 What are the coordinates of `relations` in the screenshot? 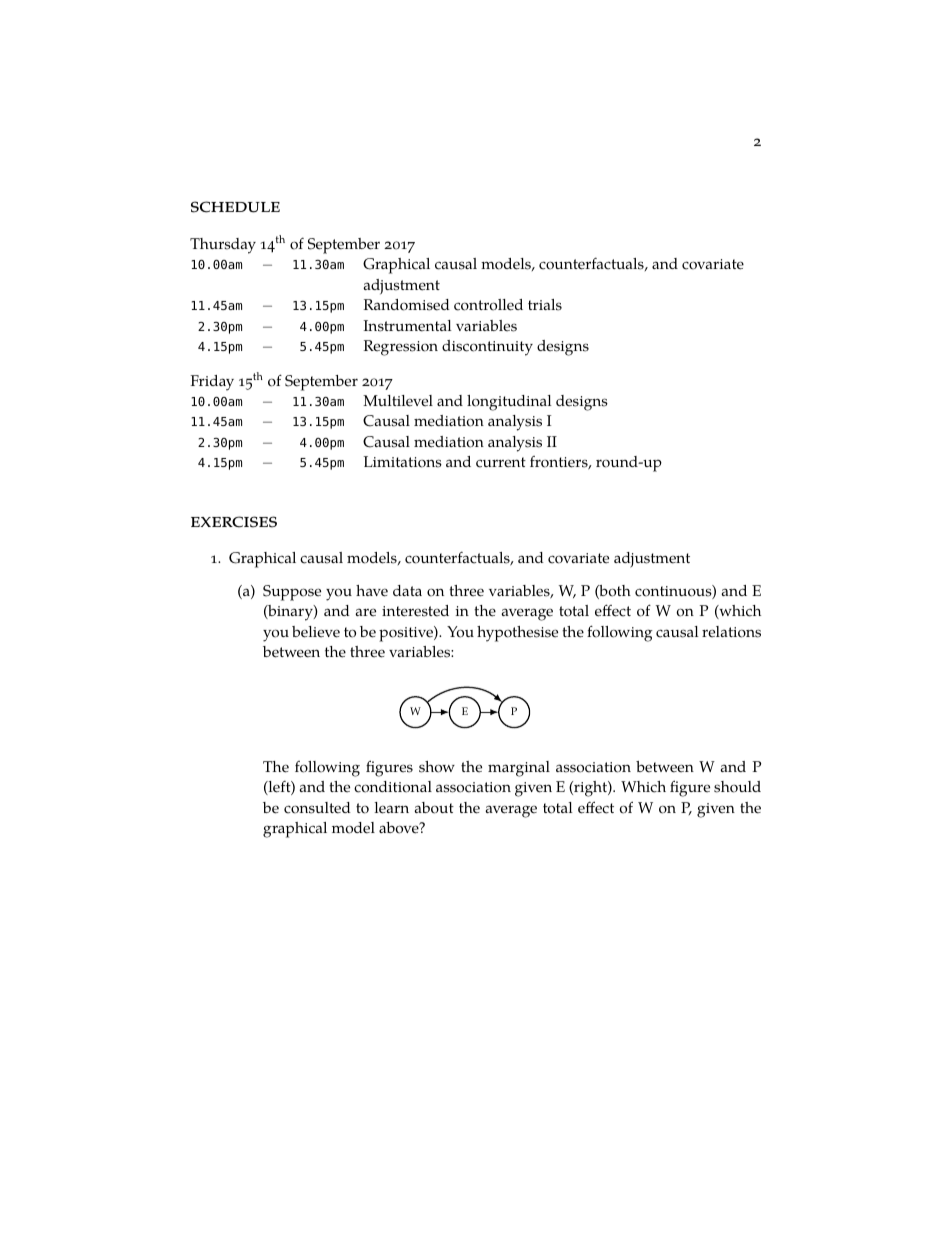 It's located at (731, 632).
